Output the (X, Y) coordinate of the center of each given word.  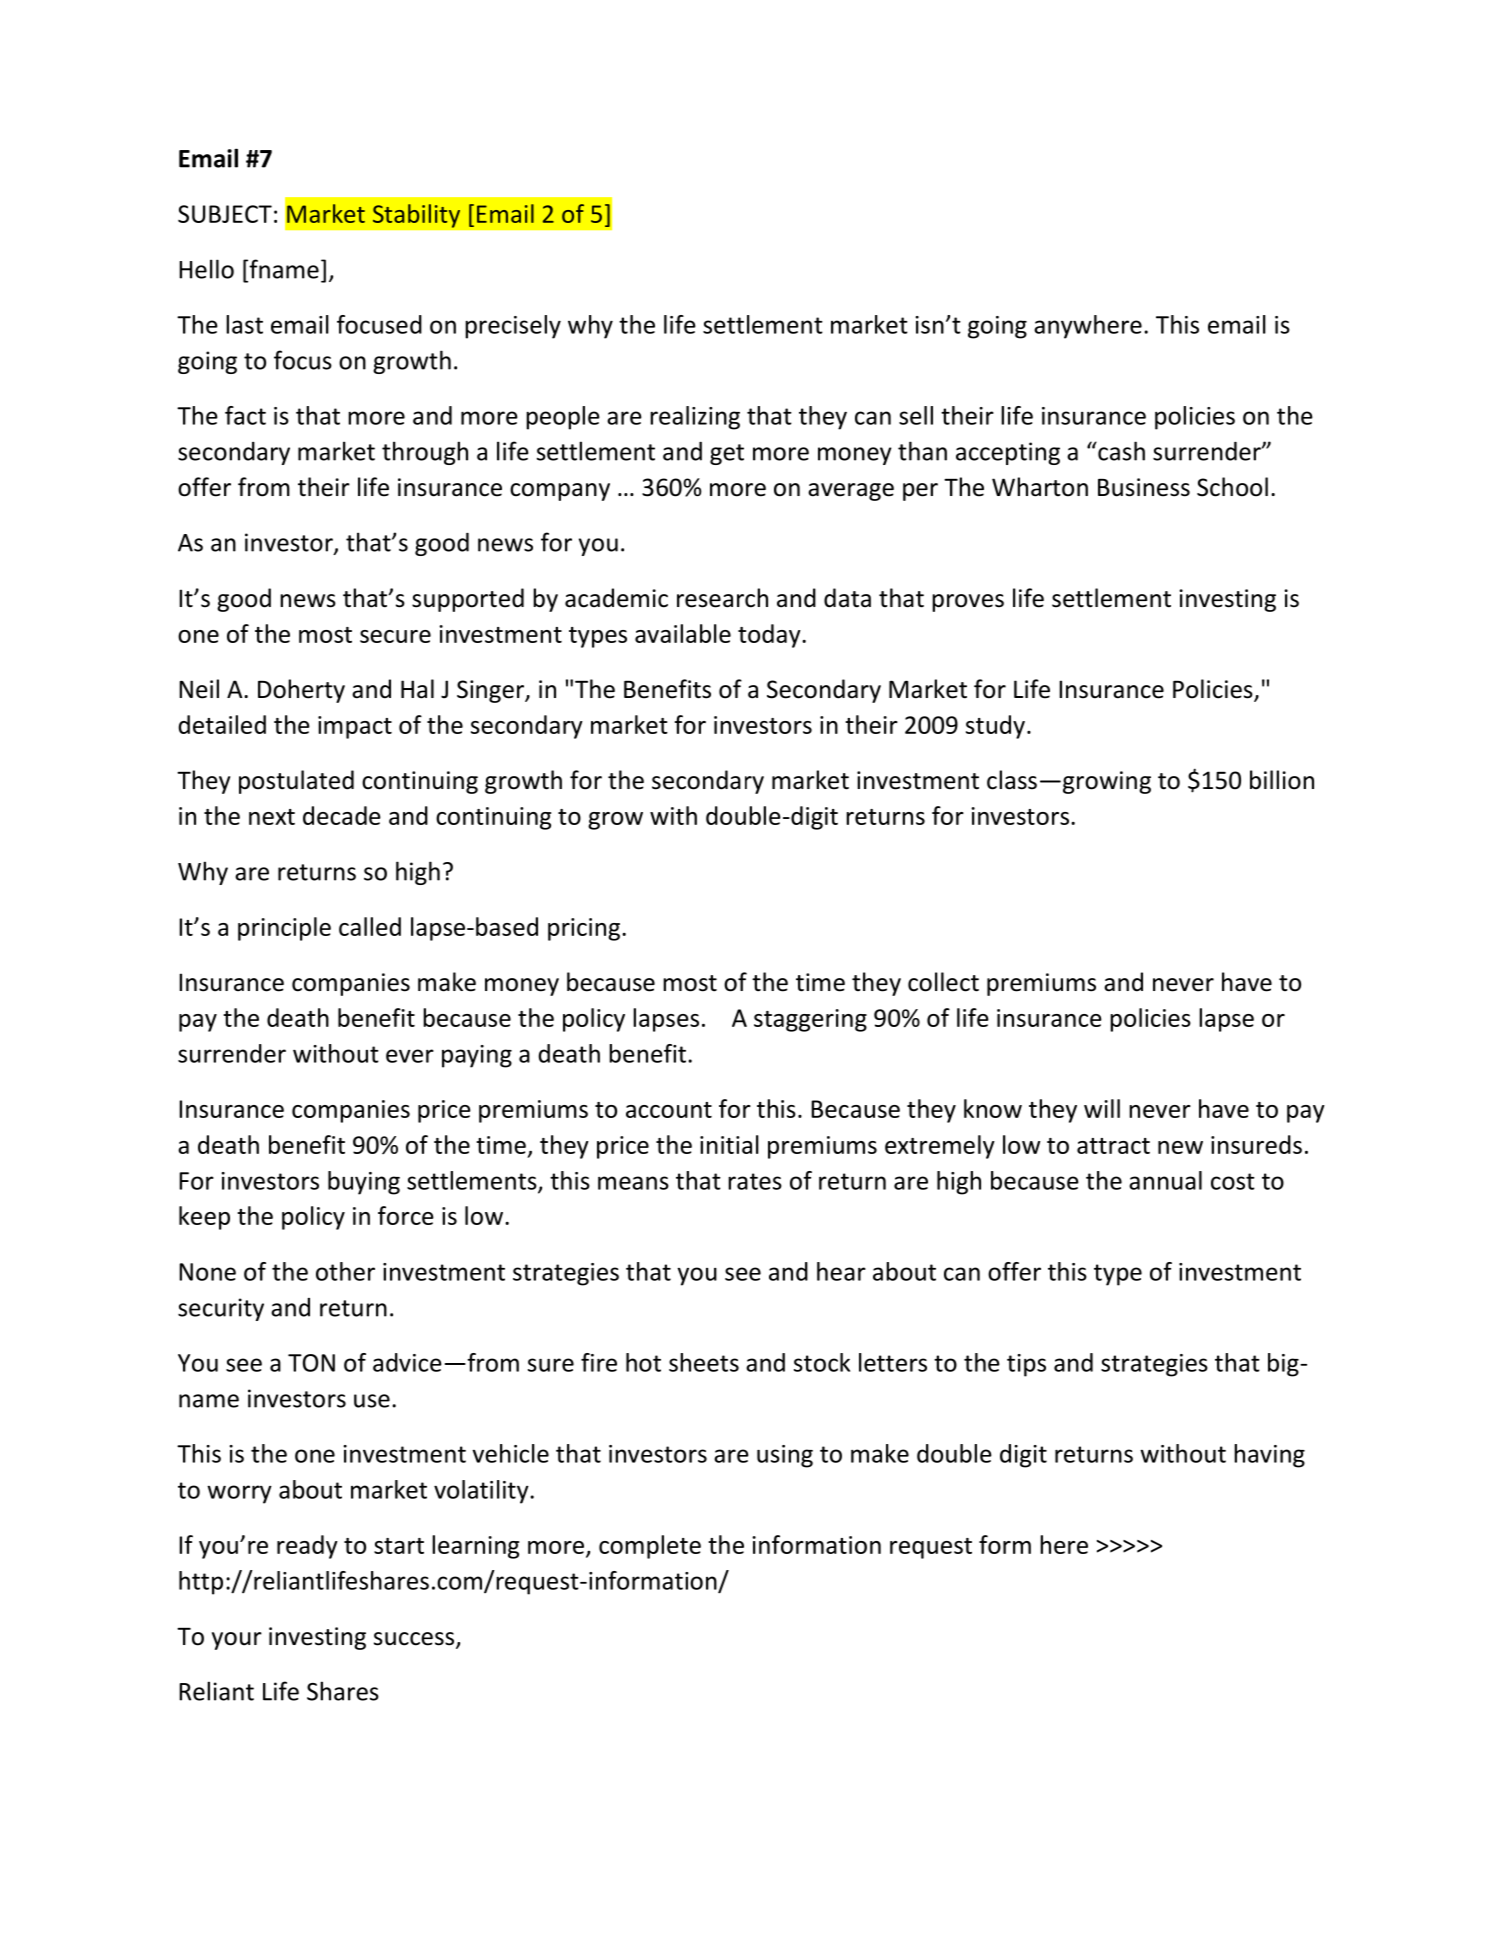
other (345, 1271)
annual (1165, 1180)
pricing (584, 929)
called (370, 926)
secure (395, 636)
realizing (695, 418)
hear (841, 1271)
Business (1144, 487)
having (1269, 1456)
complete (650, 1547)
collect (943, 982)
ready (307, 1547)
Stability (416, 216)
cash (1120, 451)
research (722, 598)
